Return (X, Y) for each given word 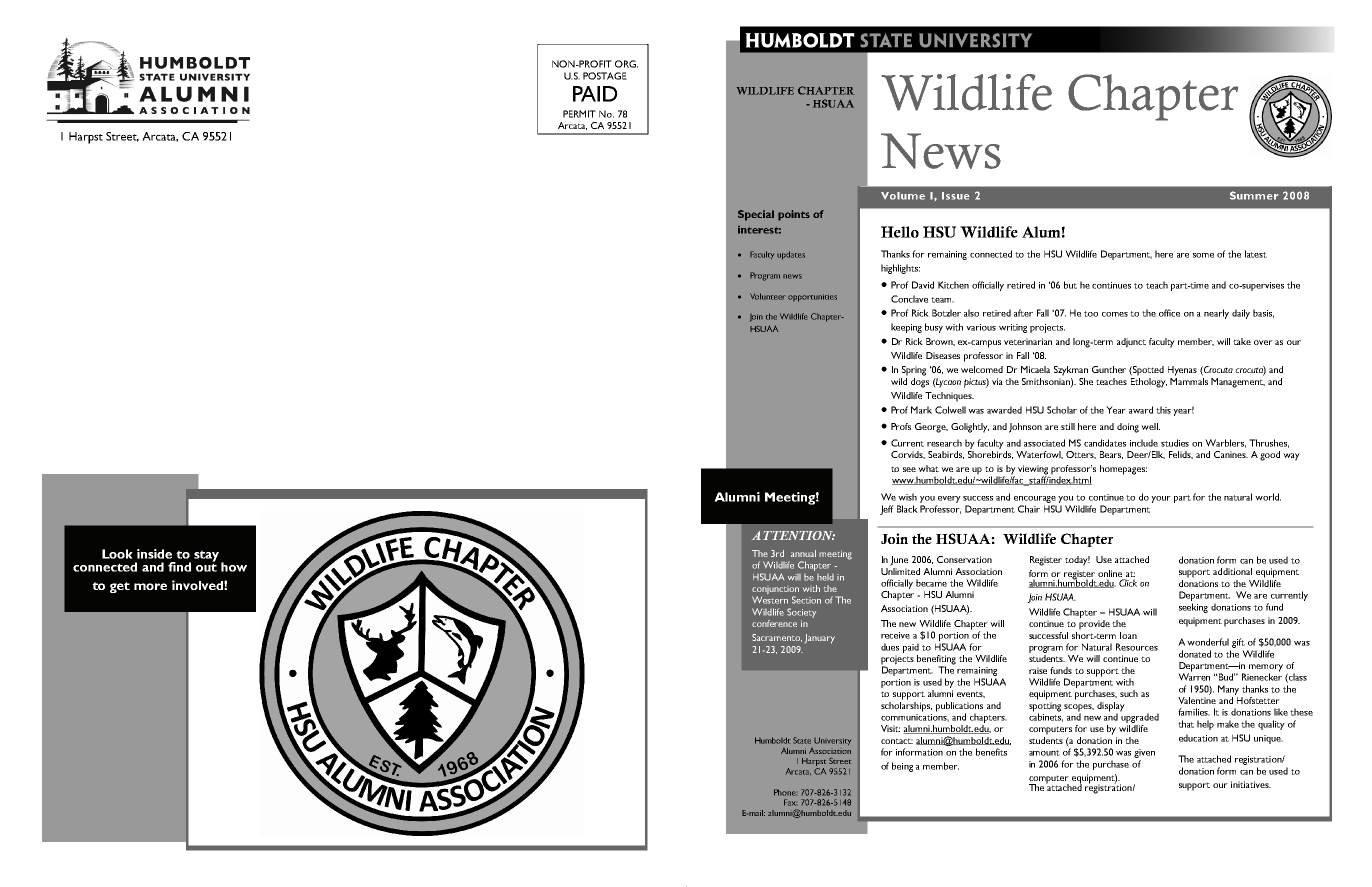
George (931, 428)
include (1144, 443)
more (150, 586)
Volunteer (767, 296)
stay (208, 557)
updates (791, 255)
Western (770, 600)
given (1144, 753)
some (1203, 255)
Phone (784, 792)
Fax (790, 802)
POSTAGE (605, 76)
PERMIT (579, 114)
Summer (1254, 195)
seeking (1193, 608)
